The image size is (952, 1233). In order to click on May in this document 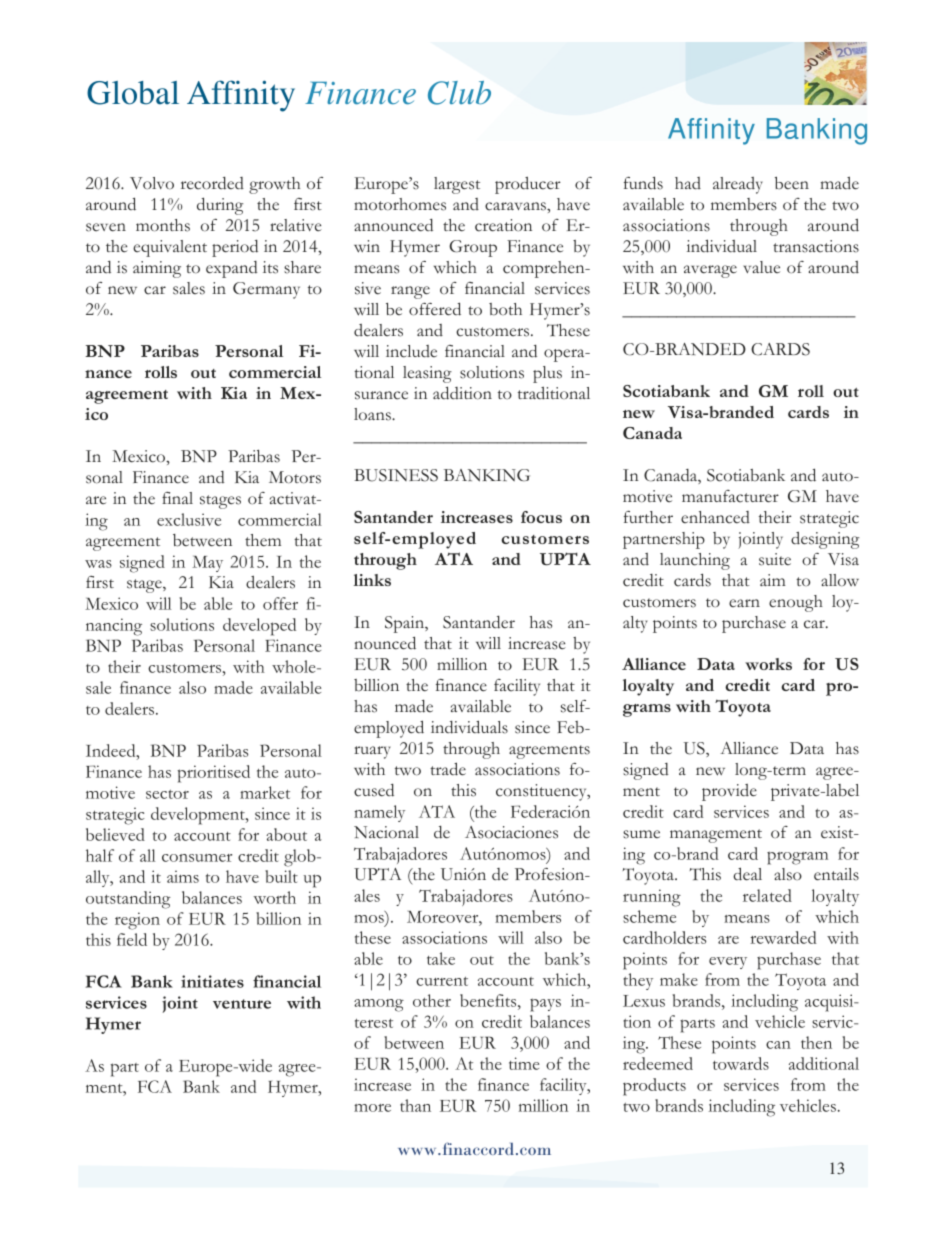, I will do `click(207, 564)`.
